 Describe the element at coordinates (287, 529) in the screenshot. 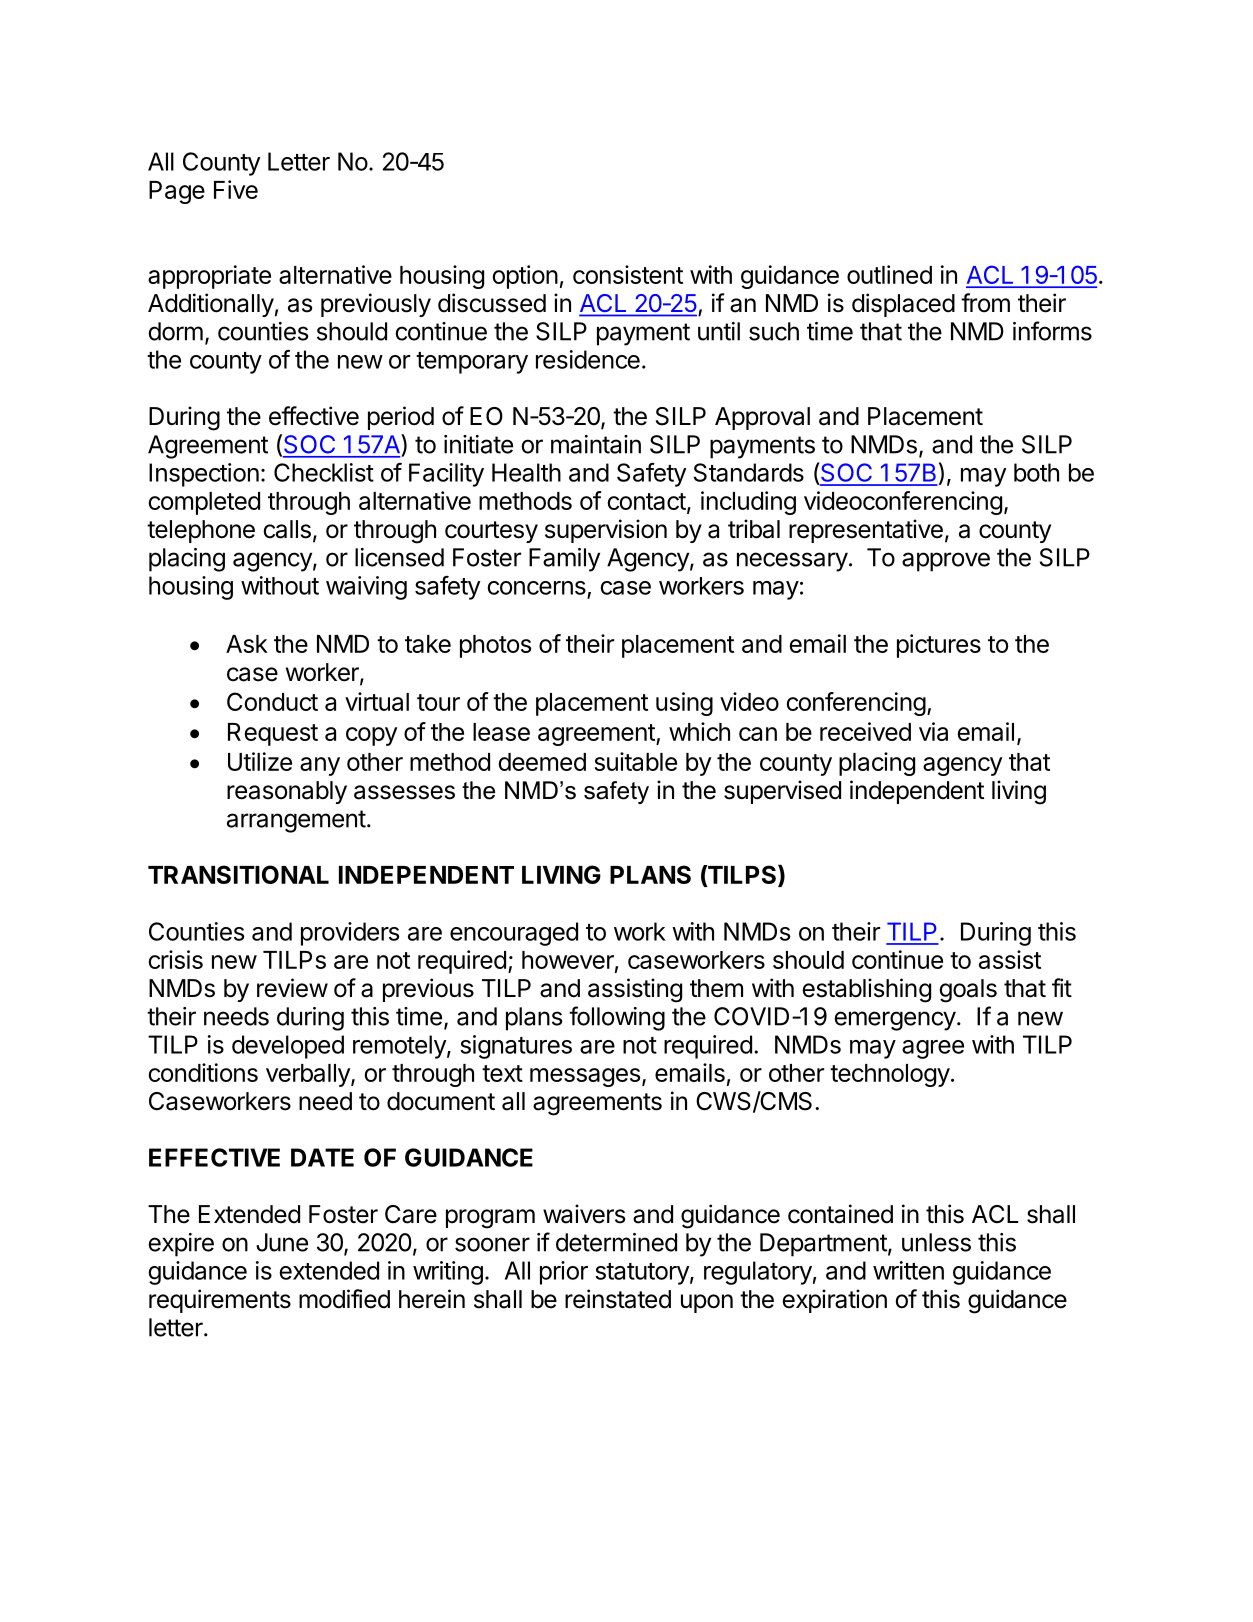

I see `calls` at that location.
